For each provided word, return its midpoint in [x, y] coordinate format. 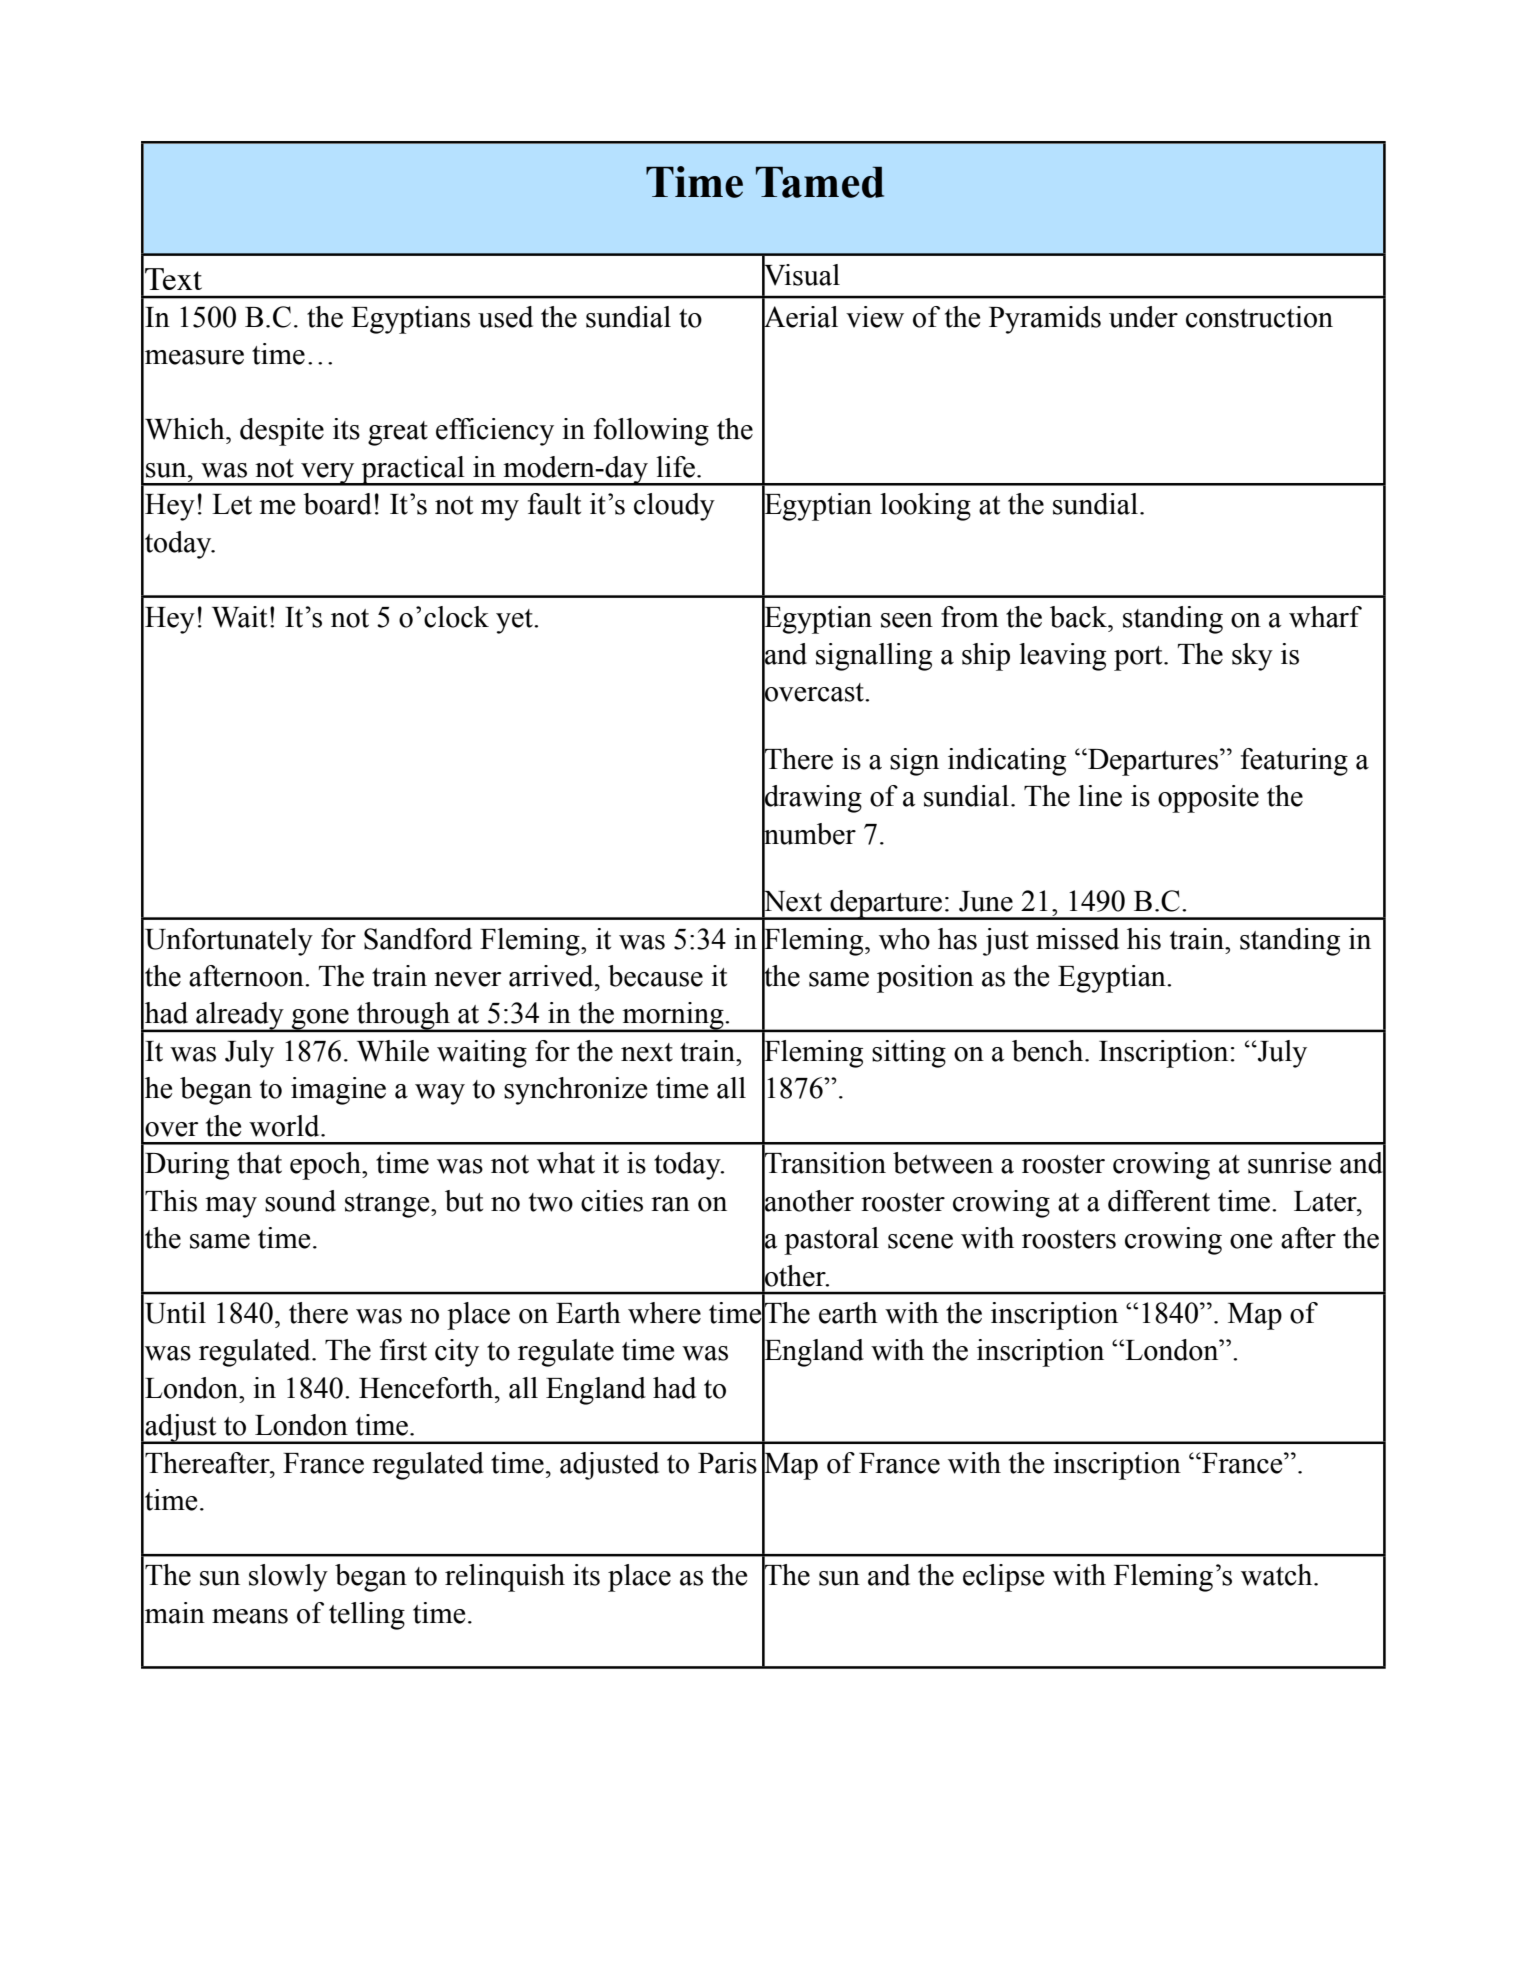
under [1143, 317]
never [468, 979]
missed [1077, 939]
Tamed [820, 182]
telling [367, 1616]
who [904, 939]
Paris [727, 1463]
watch [1278, 1575]
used [505, 317]
